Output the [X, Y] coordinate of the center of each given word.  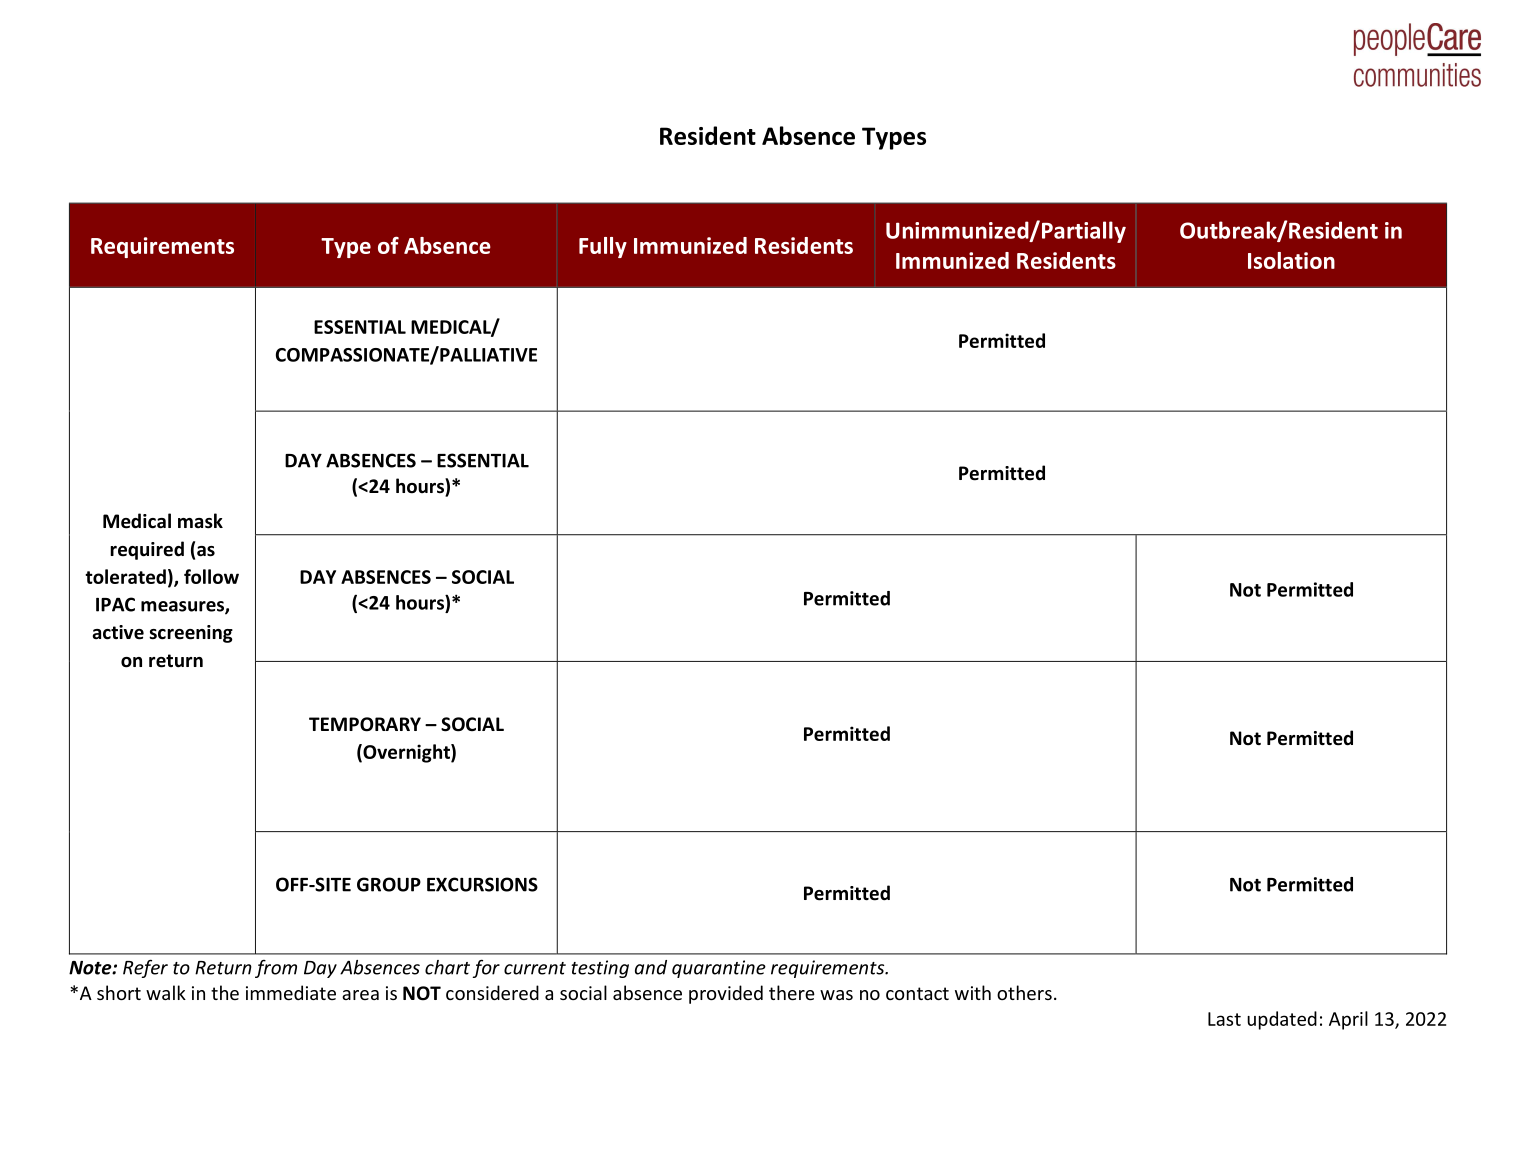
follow [211, 576]
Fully [603, 247]
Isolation [1291, 260]
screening [191, 634]
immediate [291, 992]
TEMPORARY [365, 724]
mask [200, 521]
